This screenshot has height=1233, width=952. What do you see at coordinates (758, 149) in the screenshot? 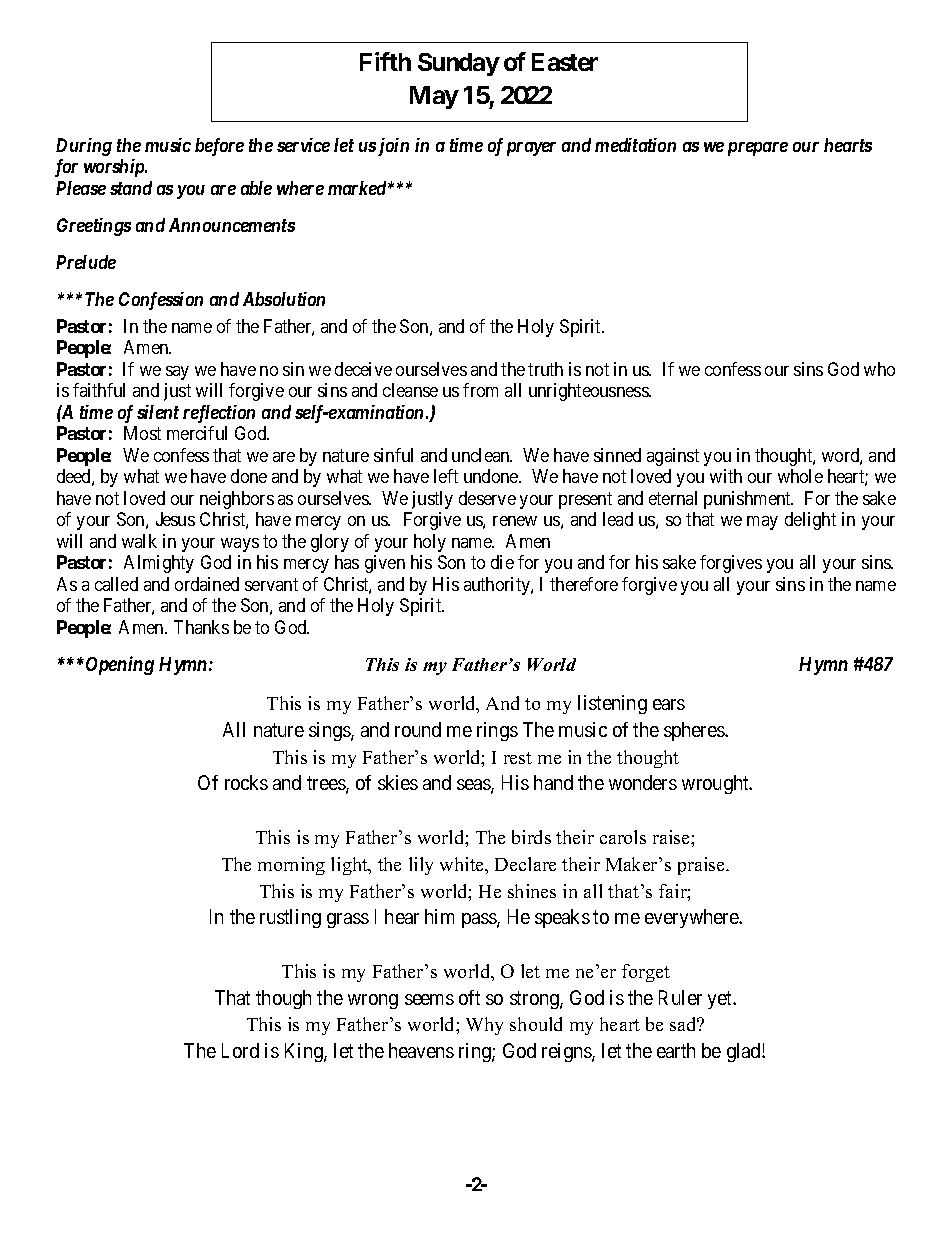
I see `prepare` at bounding box center [758, 149].
